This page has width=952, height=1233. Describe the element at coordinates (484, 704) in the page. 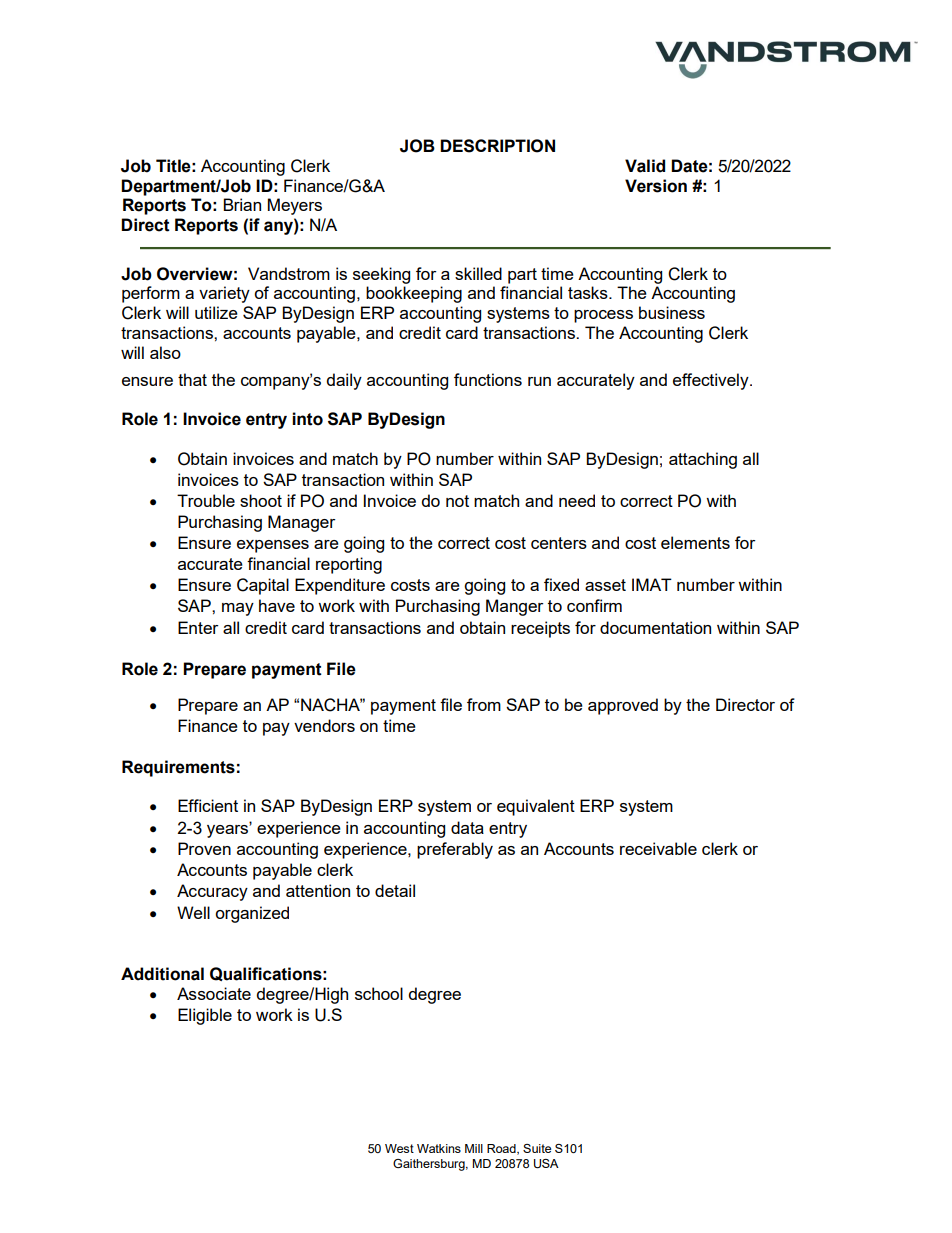

I see `from` at that location.
